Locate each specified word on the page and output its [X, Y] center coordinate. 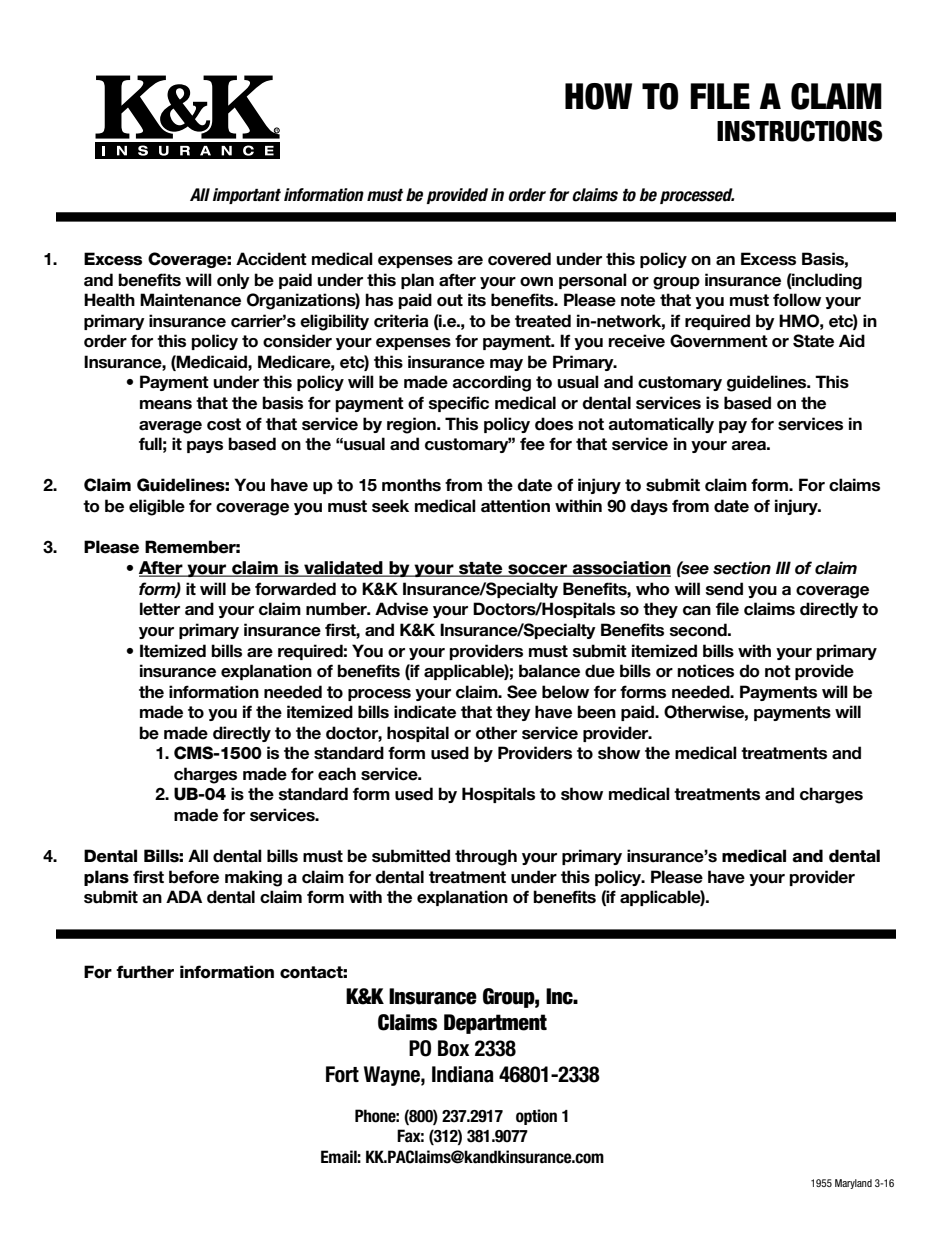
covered [519, 259]
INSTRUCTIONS [799, 131]
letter [160, 609]
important [247, 196]
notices [705, 671]
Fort [342, 1074]
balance [549, 671]
